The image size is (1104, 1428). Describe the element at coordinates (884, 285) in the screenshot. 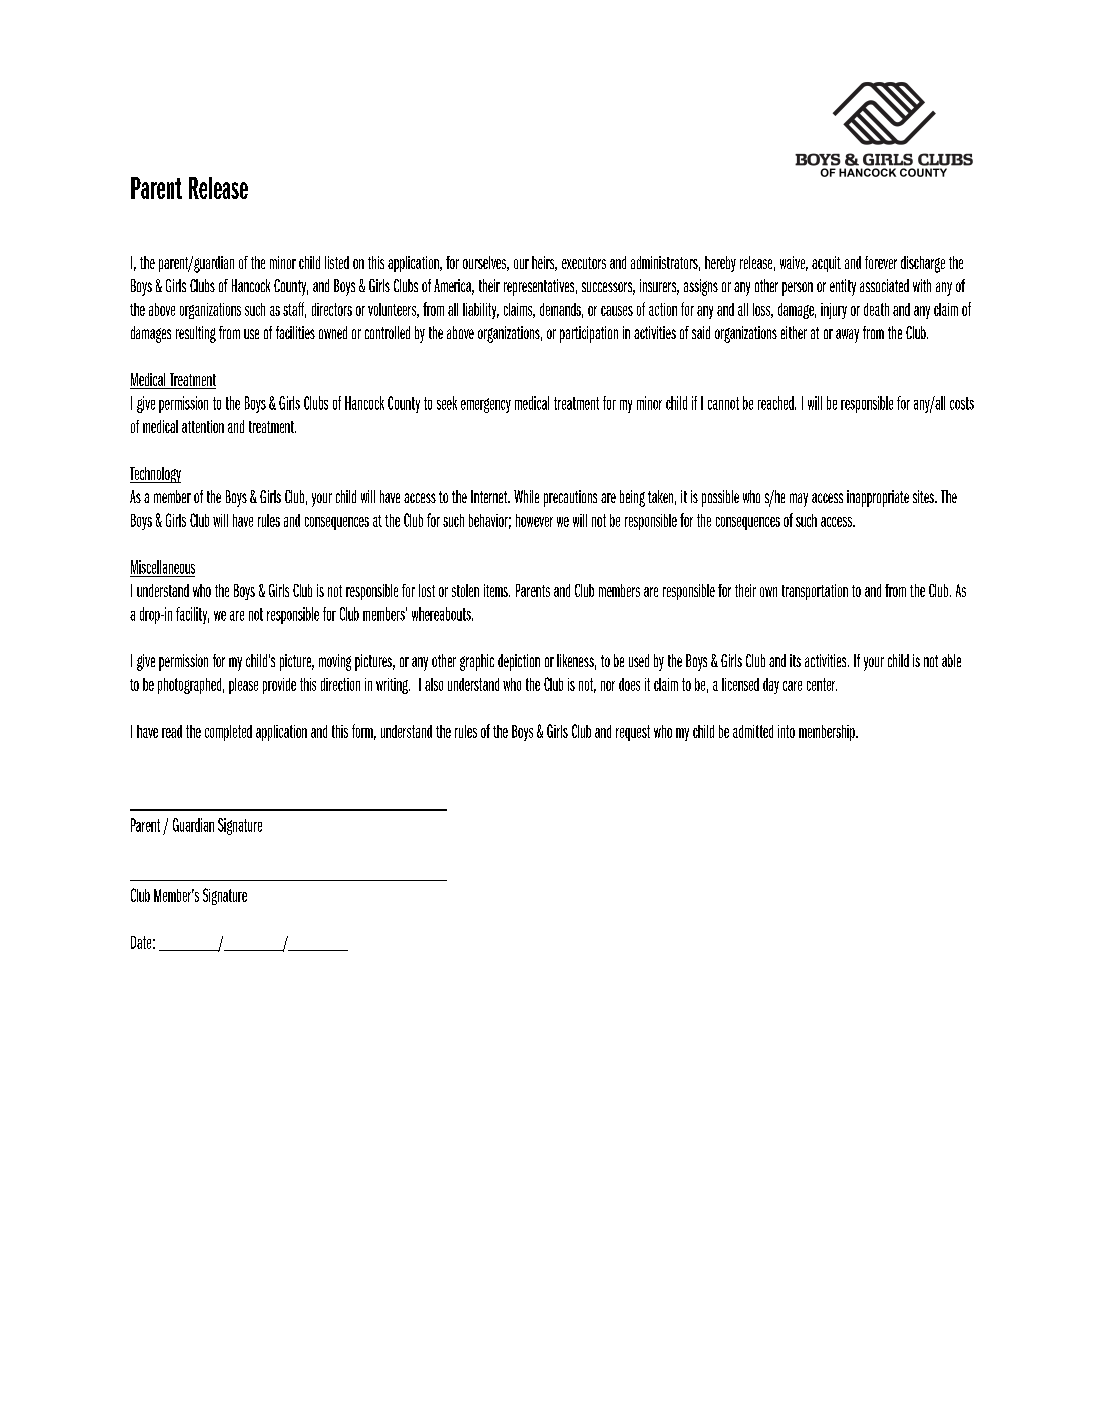

I see `associated` at that location.
